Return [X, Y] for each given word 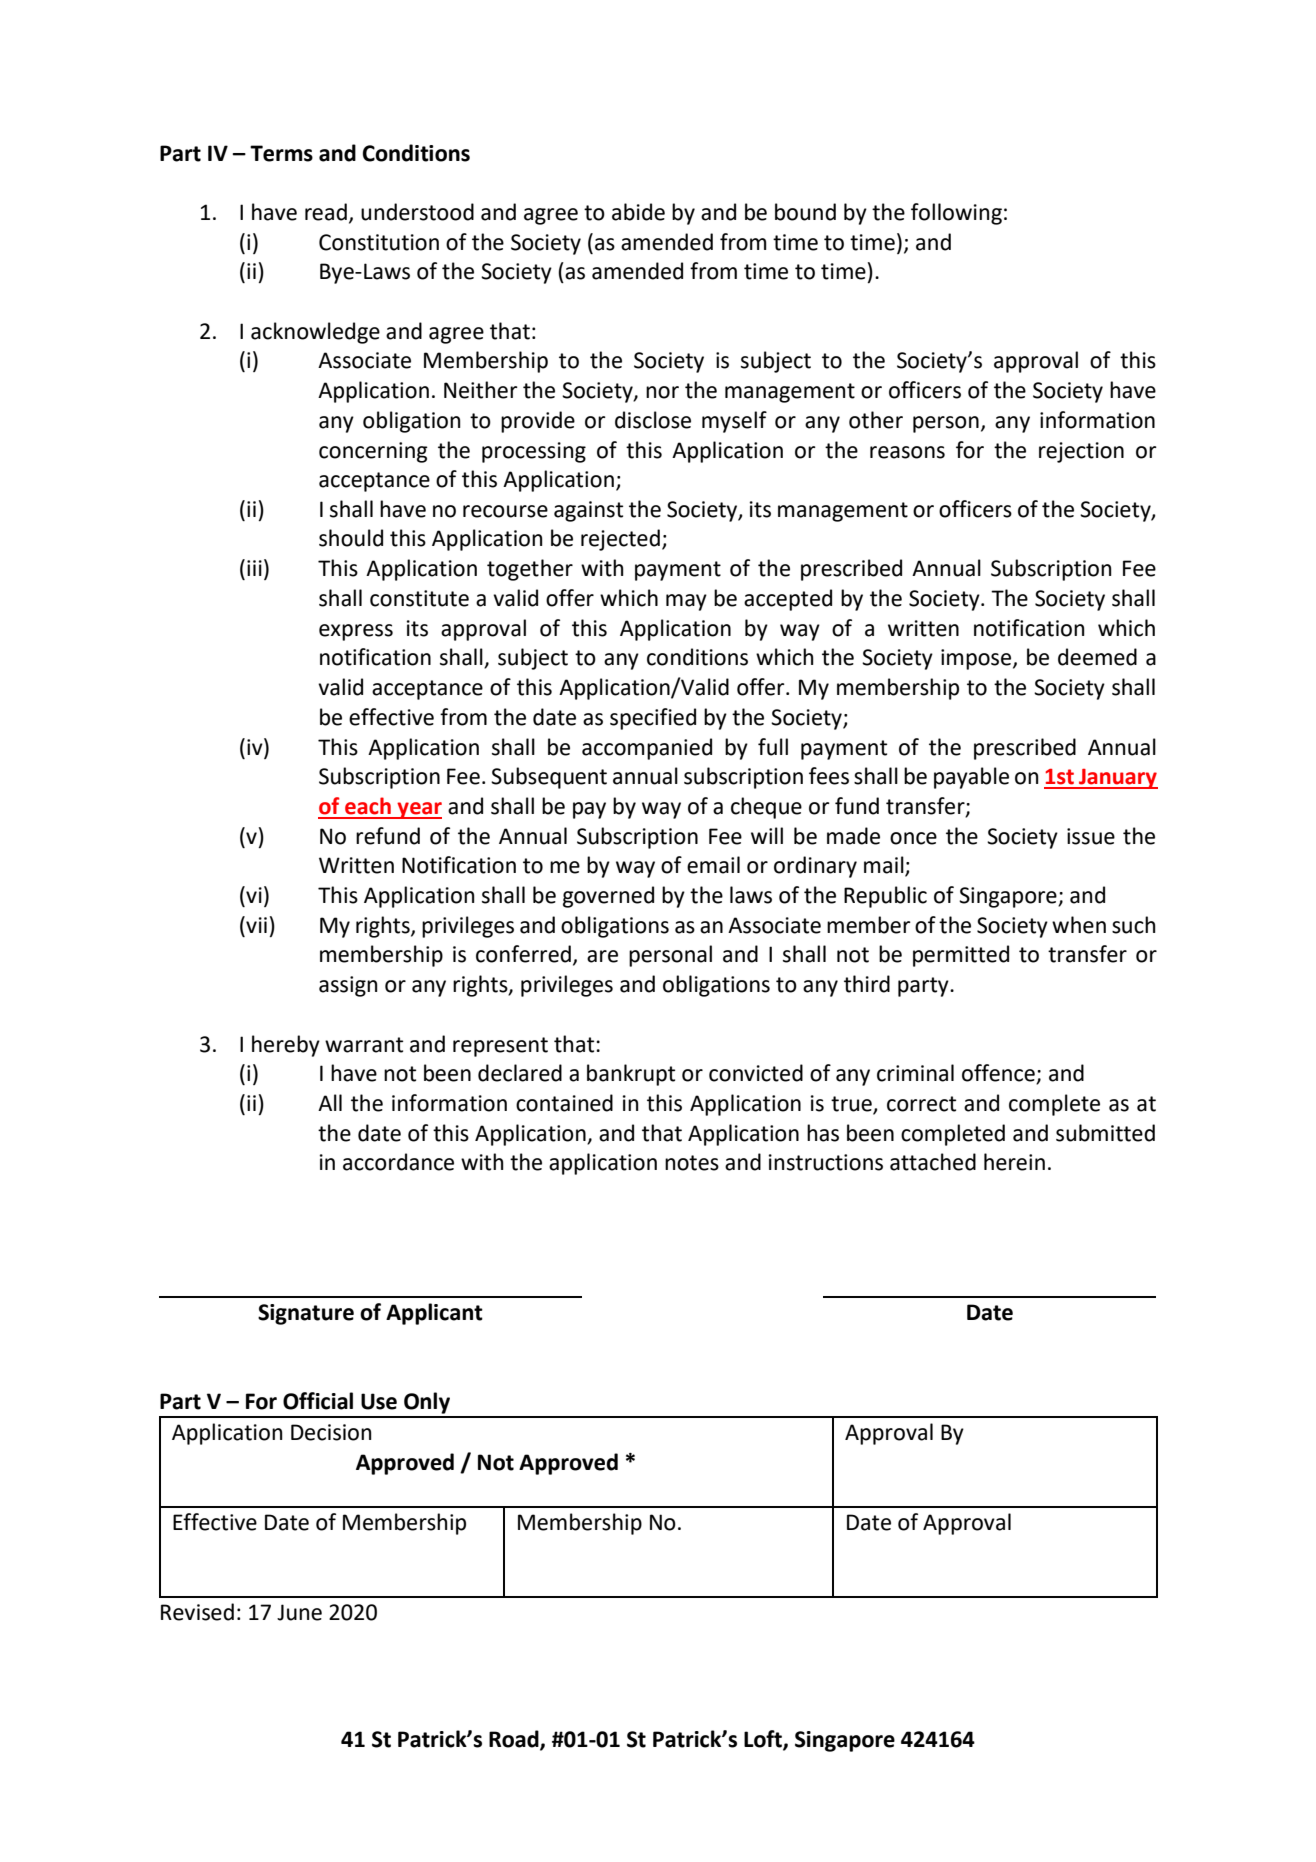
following [956, 214]
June [299, 1612]
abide [638, 212]
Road [515, 1740]
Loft [764, 1740]
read [326, 212]
